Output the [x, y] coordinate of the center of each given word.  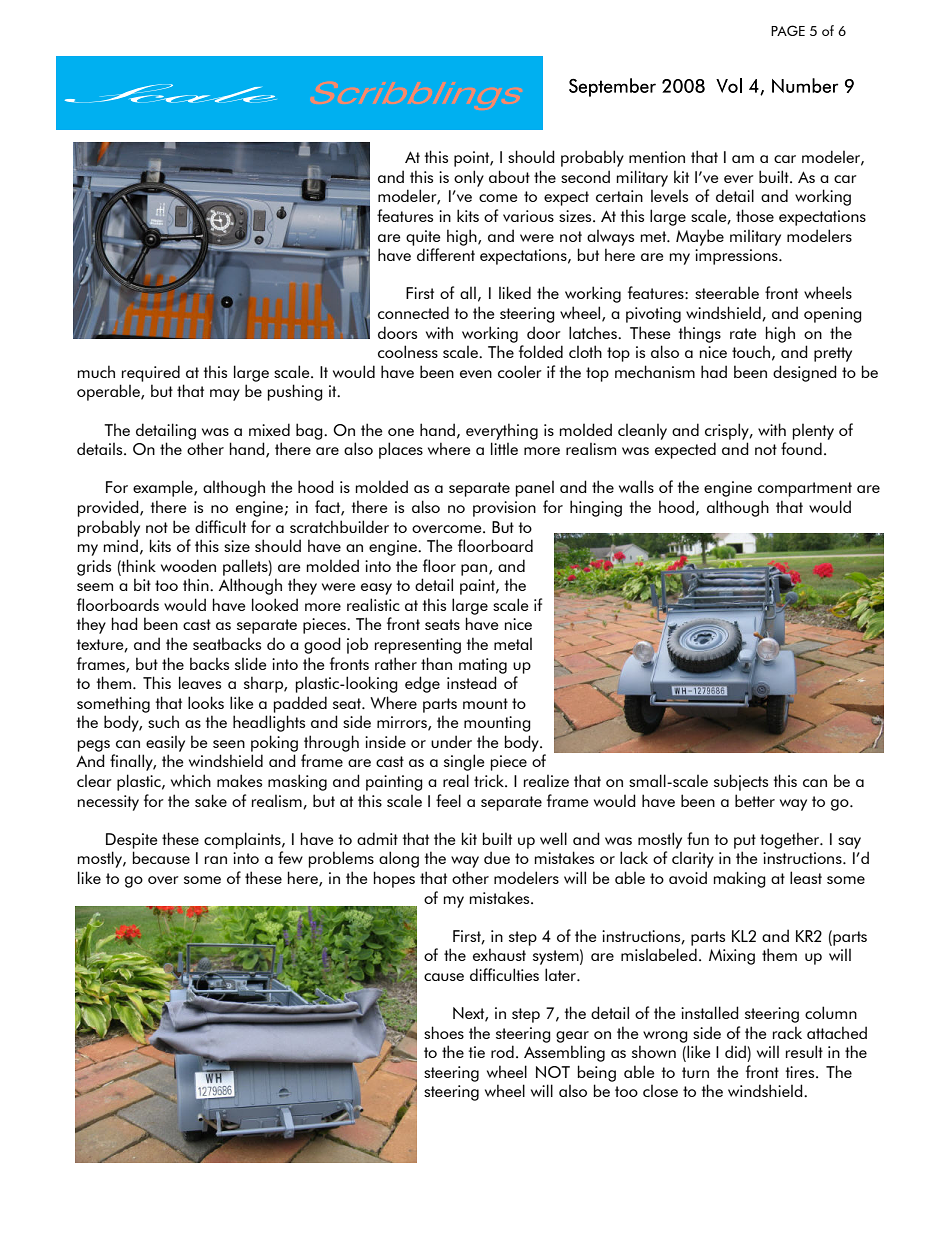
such [163, 721]
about [509, 176]
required [151, 373]
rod [502, 1051]
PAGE [788, 30]
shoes [444, 1032]
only [469, 178]
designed [805, 373]
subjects [741, 782]
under [451, 741]
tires [801, 1072]
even [476, 374]
